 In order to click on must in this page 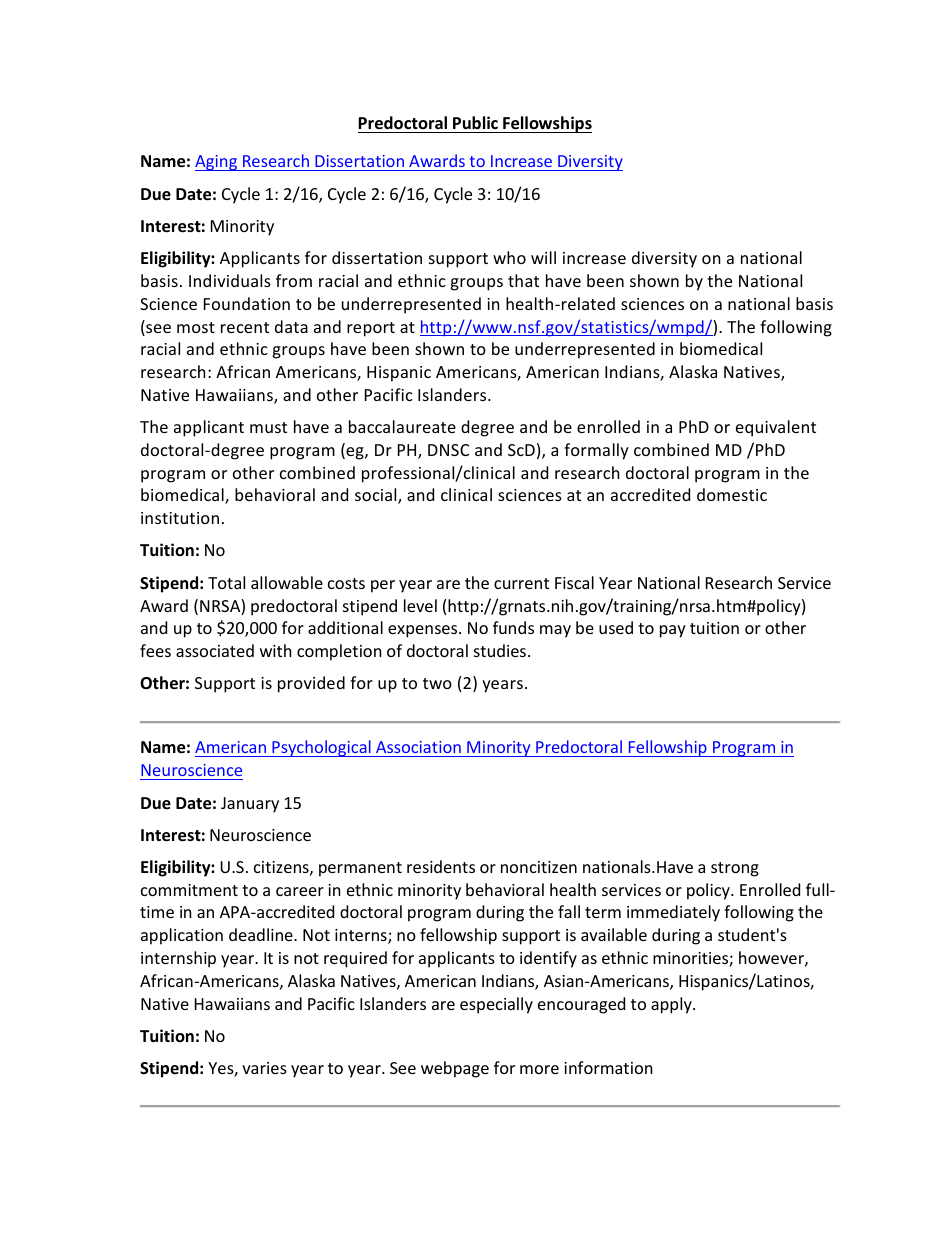, I will do `click(268, 427)`.
